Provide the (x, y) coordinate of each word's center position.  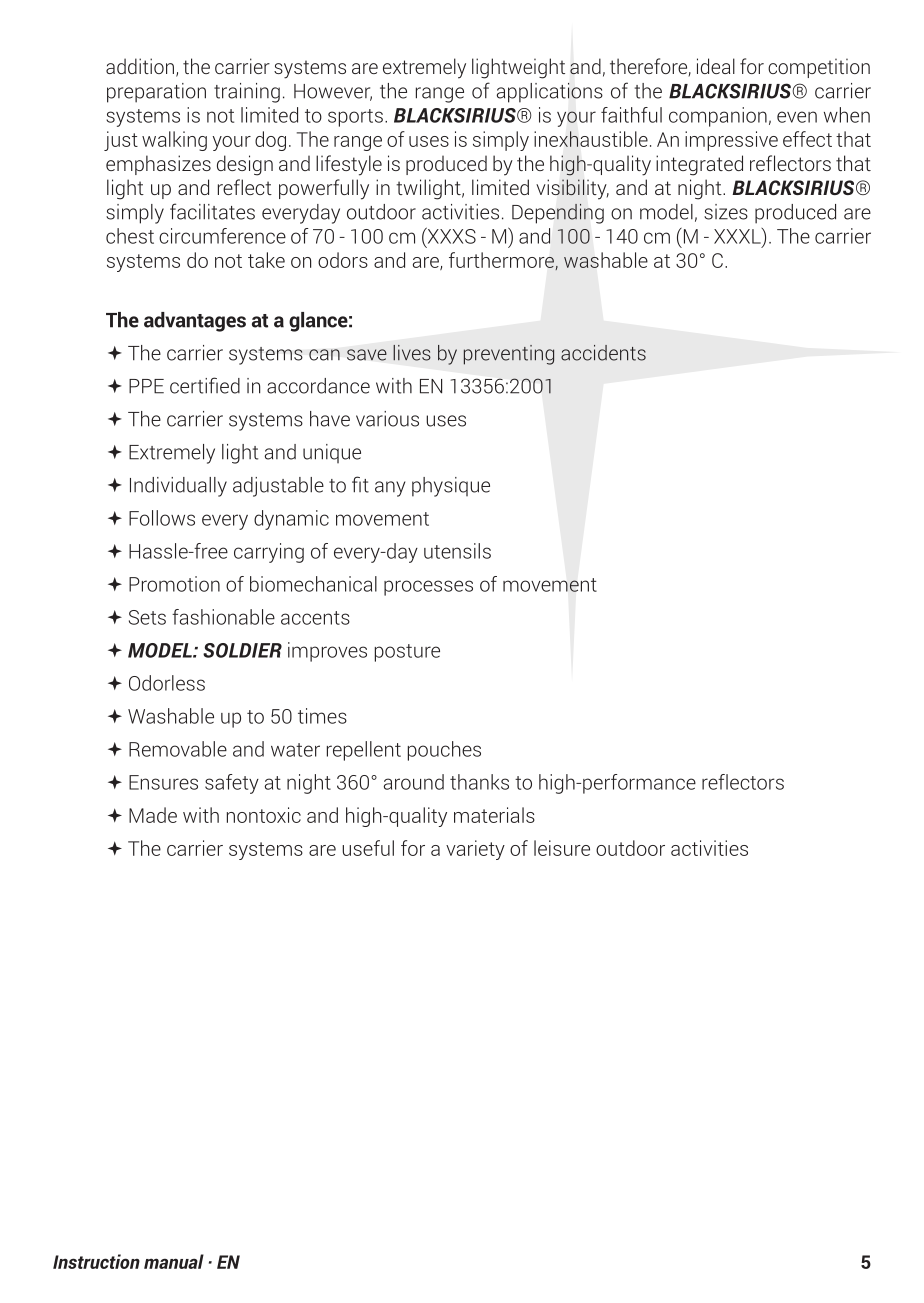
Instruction (96, 1261)
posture (407, 653)
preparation (156, 93)
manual (174, 1261)
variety (475, 850)
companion (718, 117)
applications (550, 93)
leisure (562, 848)
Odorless (167, 683)
